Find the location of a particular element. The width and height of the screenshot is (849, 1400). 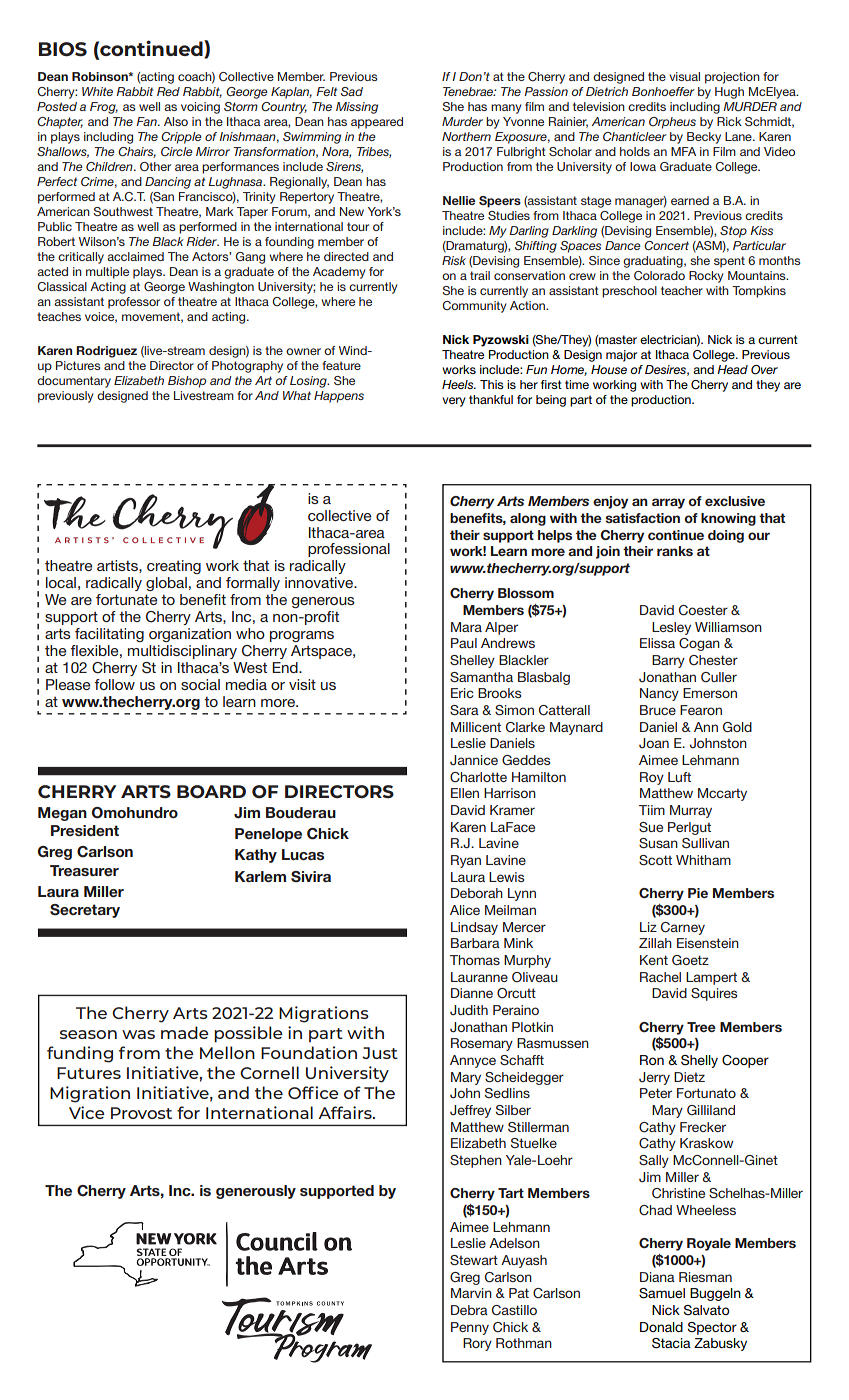

visual is located at coordinates (684, 76).
